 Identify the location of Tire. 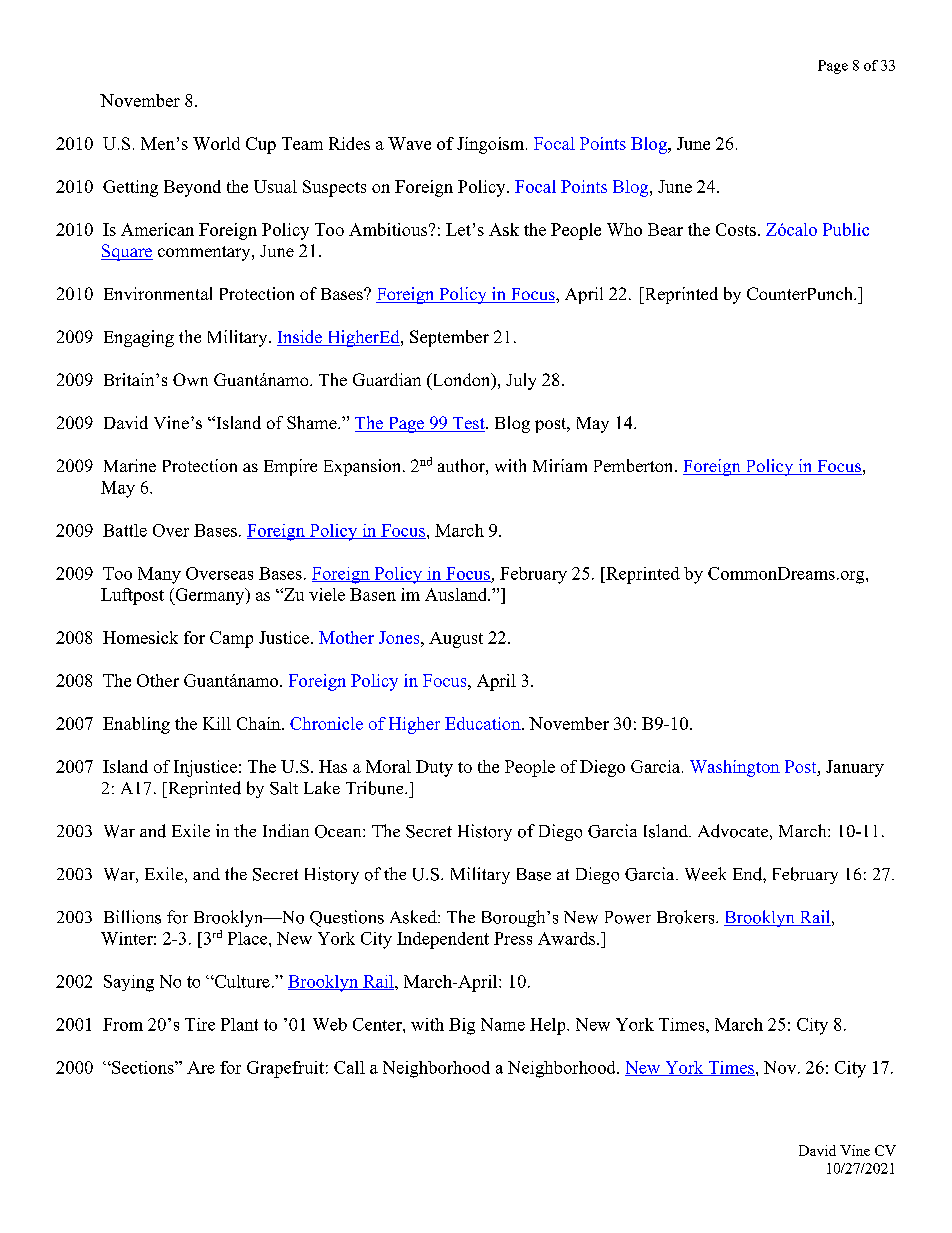
(200, 1024).
